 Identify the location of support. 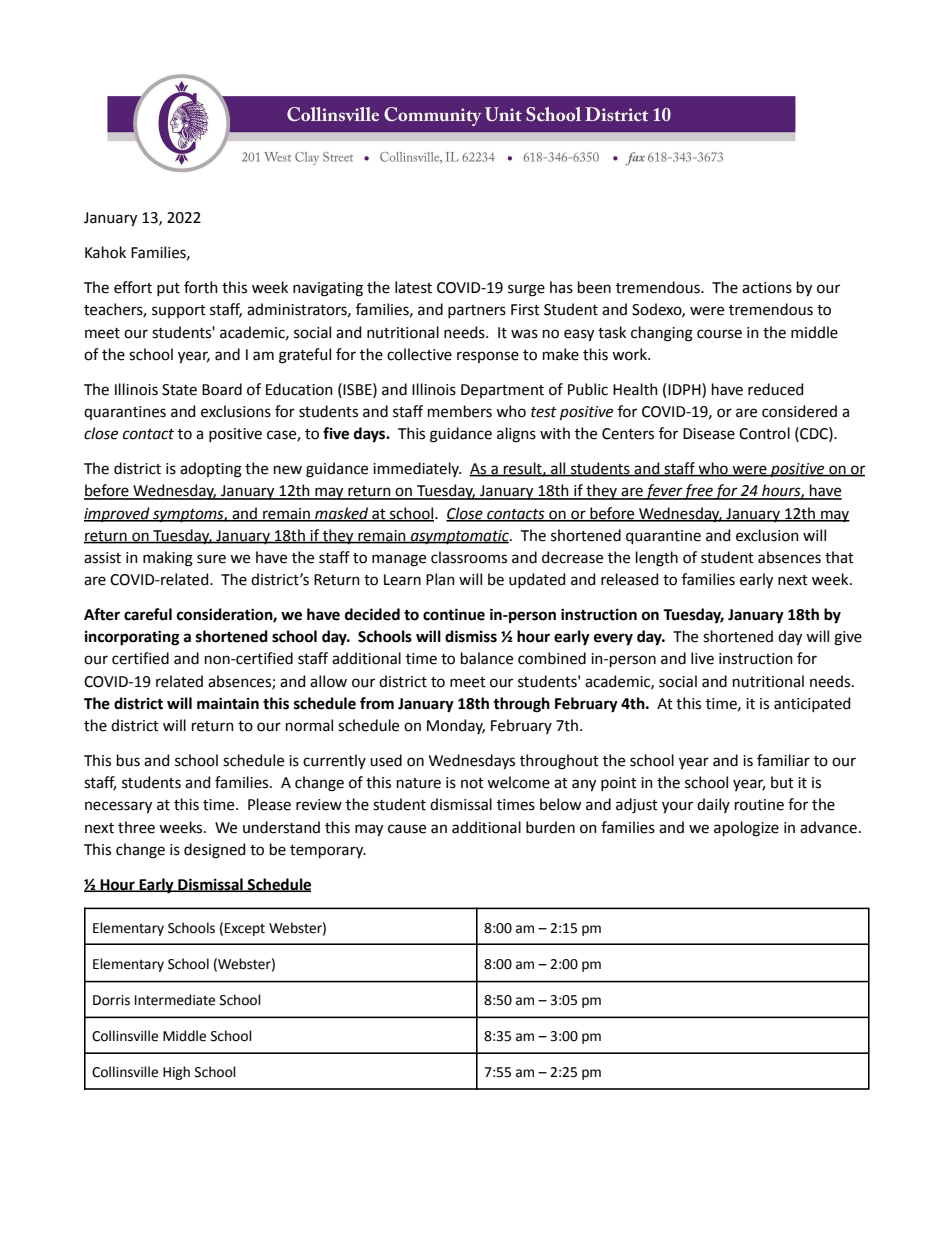
(179, 311).
